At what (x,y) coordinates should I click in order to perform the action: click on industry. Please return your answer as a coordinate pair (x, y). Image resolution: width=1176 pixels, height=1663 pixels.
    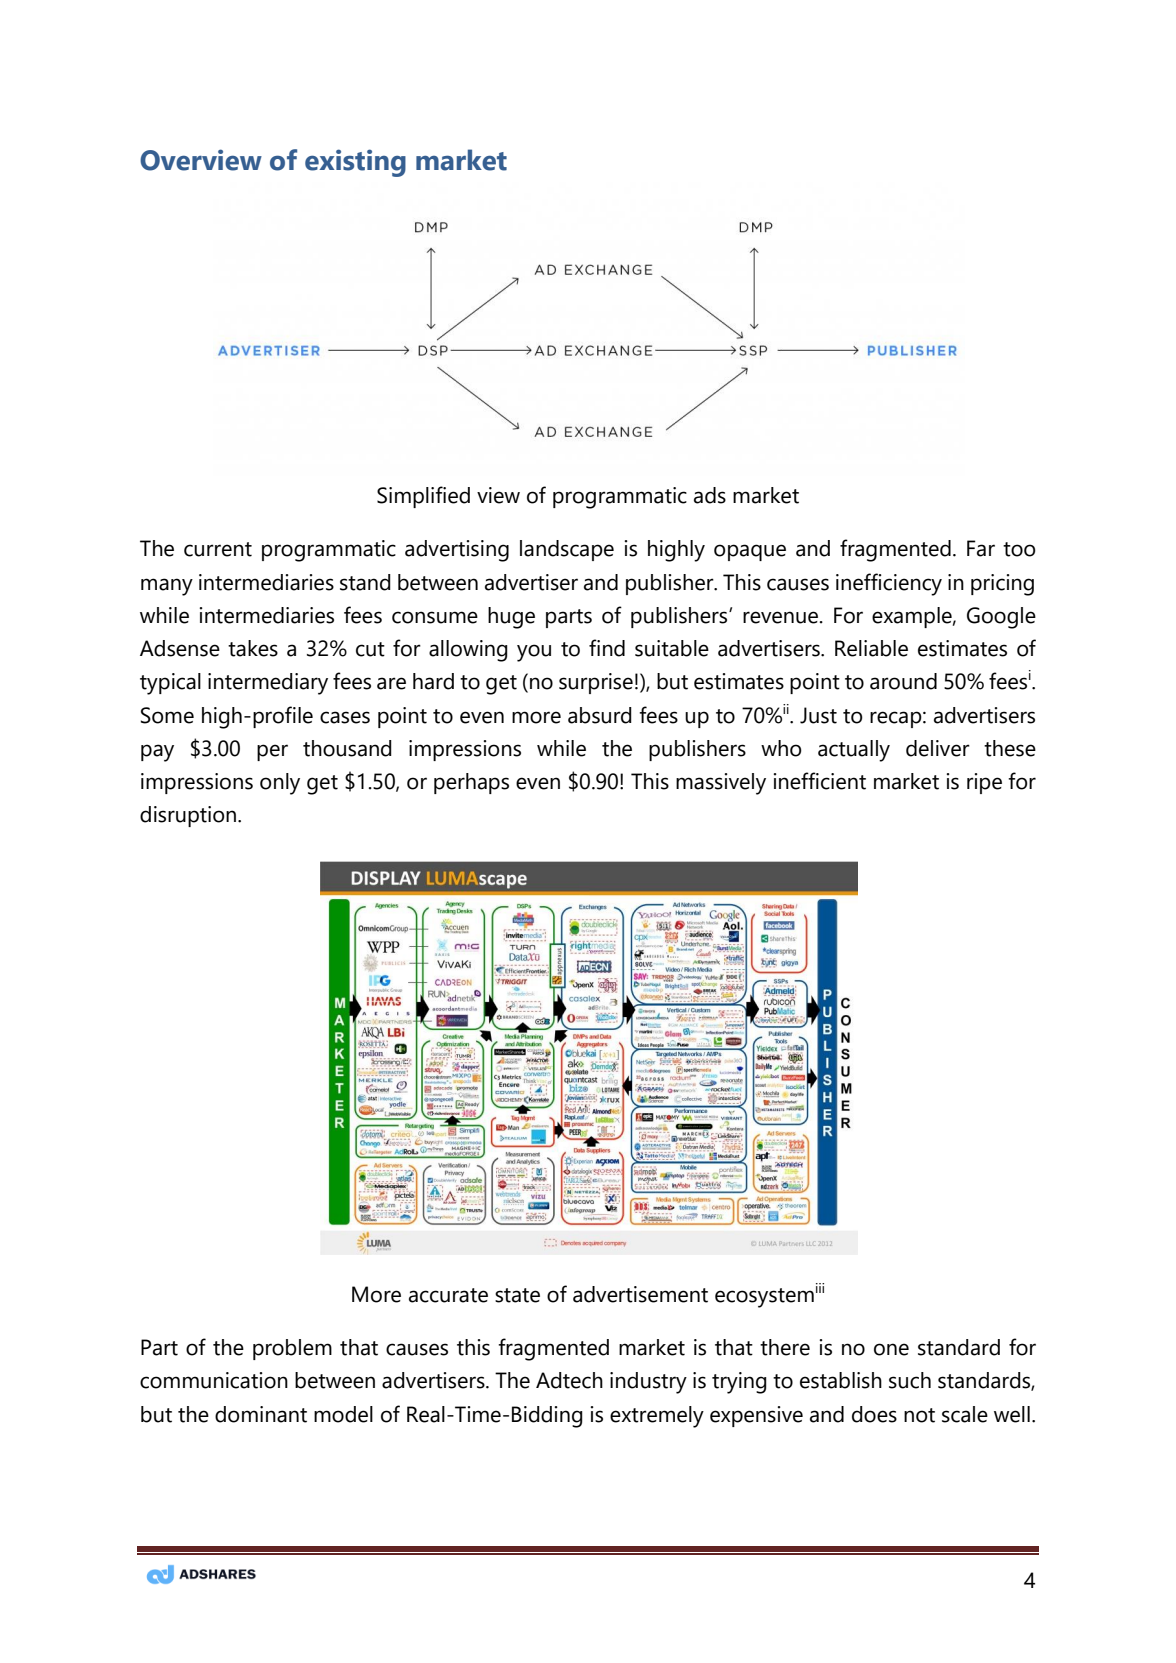
    Looking at the image, I should click on (648, 1383).
